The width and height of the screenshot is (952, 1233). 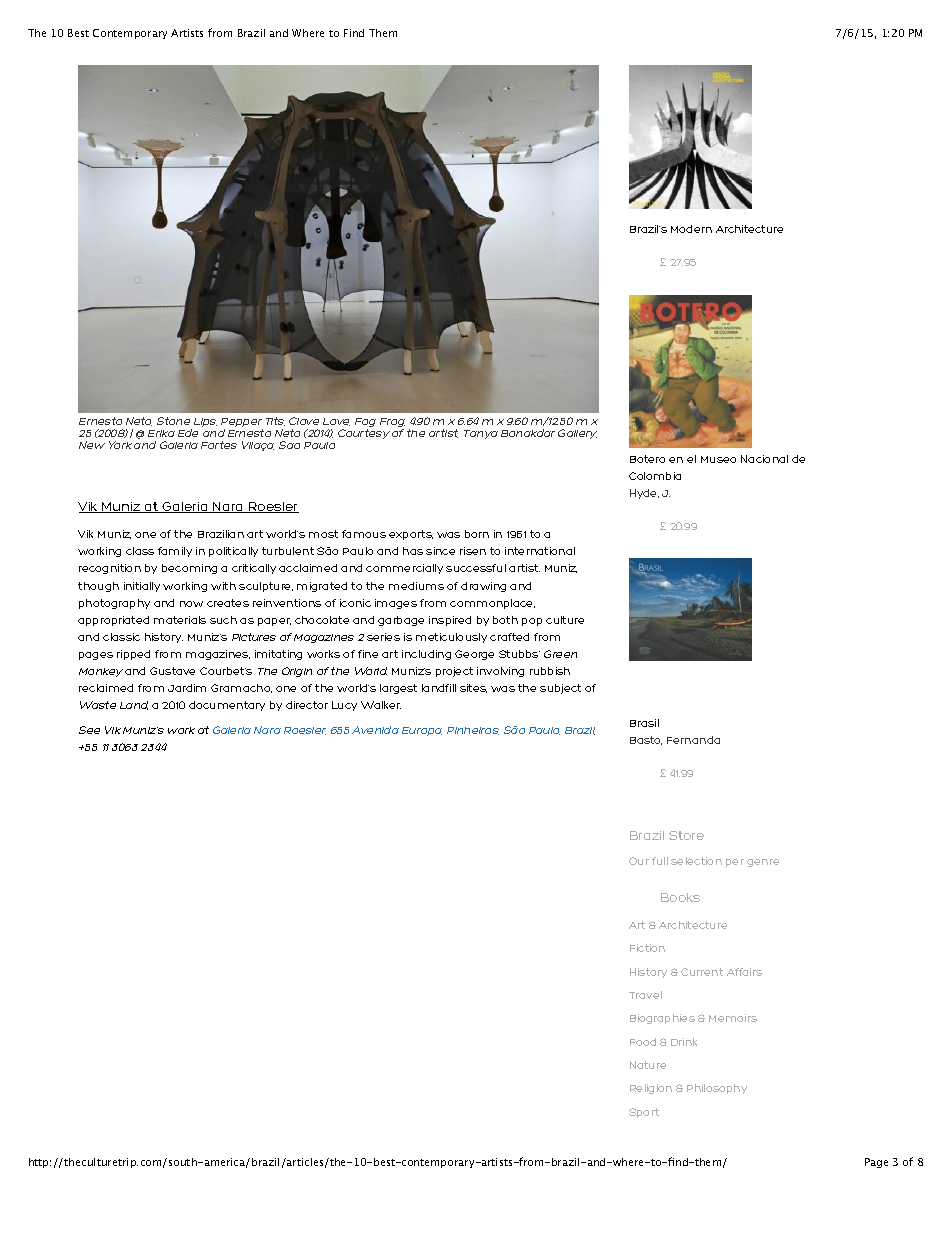 What do you see at coordinates (381, 705) in the screenshot?
I see `Walker` at bounding box center [381, 705].
